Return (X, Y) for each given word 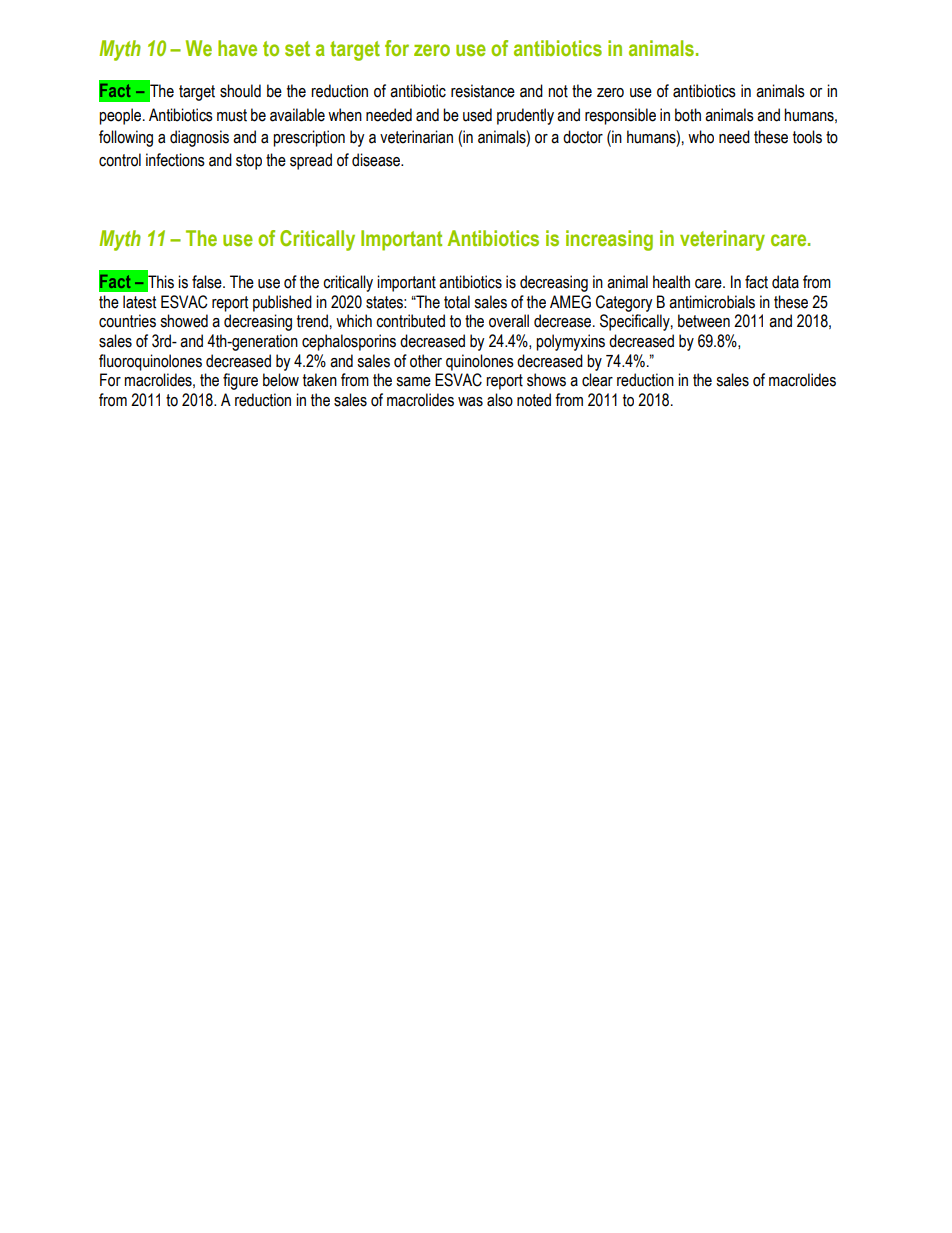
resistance (483, 91)
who (701, 137)
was (470, 402)
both (688, 115)
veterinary (722, 240)
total (457, 302)
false (208, 282)
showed (184, 321)
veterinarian (416, 137)
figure (240, 381)
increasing (609, 240)
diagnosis (199, 138)
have (237, 48)
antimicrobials (712, 302)
